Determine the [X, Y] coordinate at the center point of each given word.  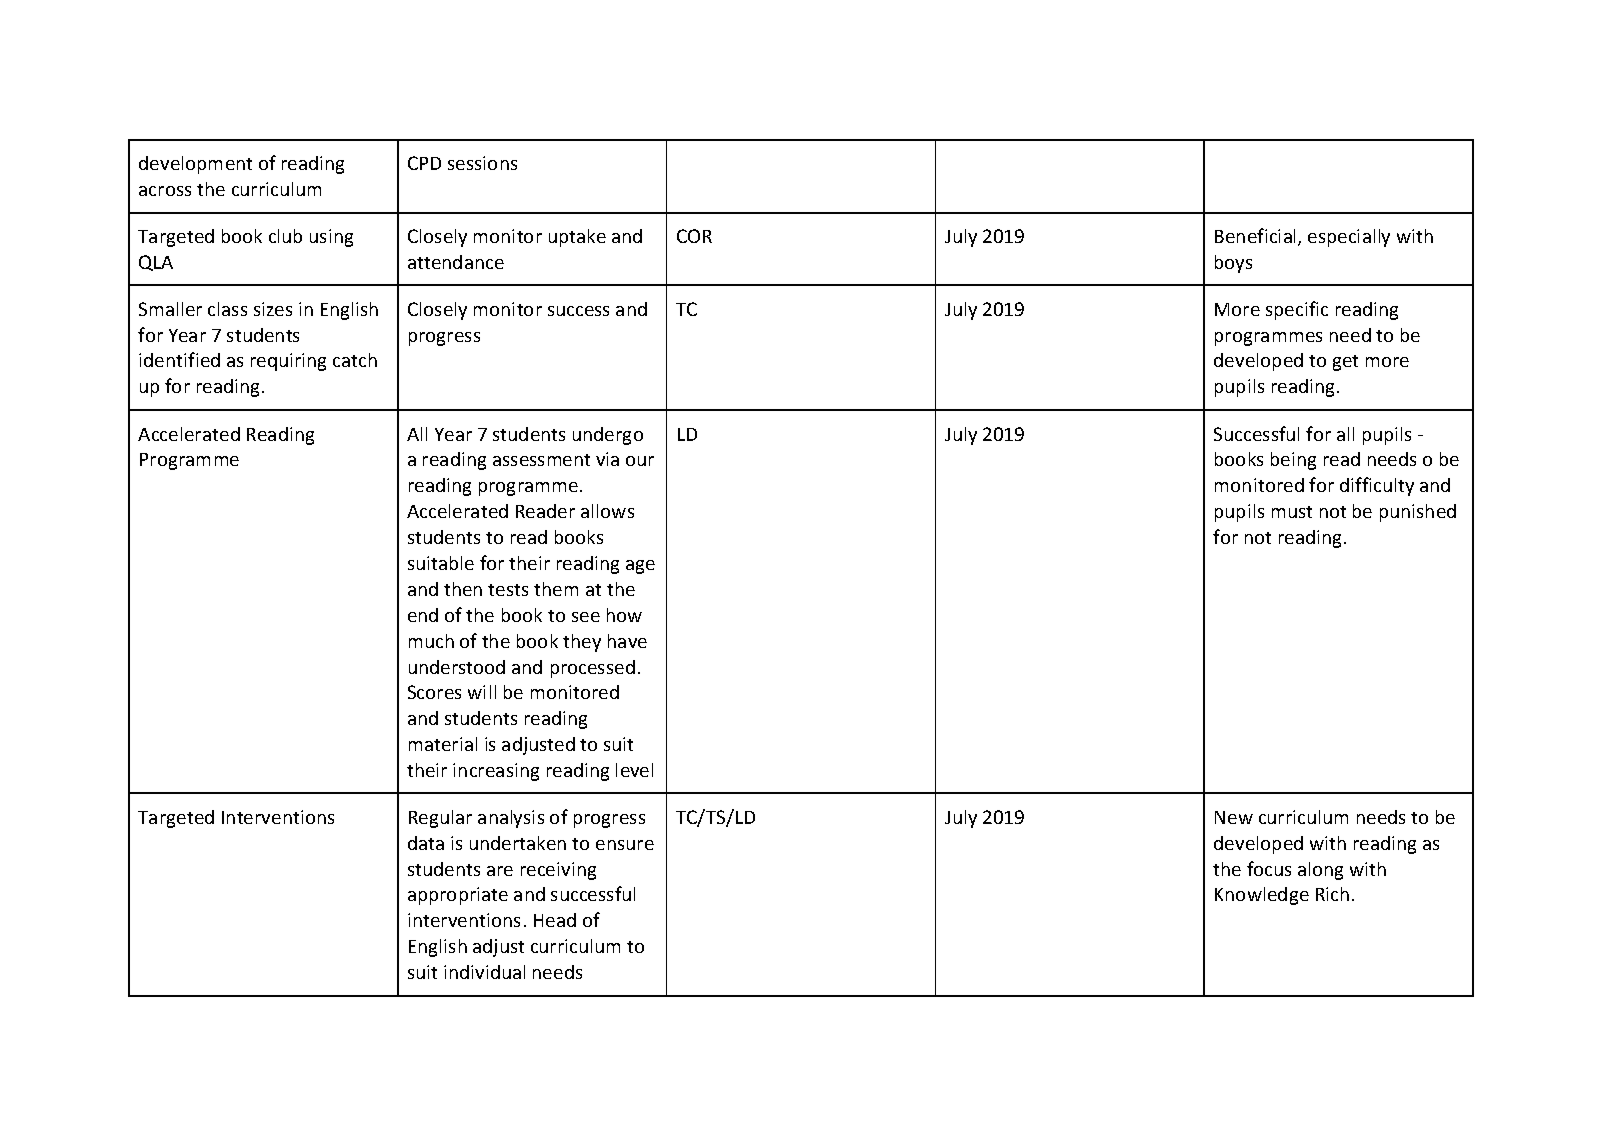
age [640, 567]
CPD [424, 163]
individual [484, 972]
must [1292, 512]
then [463, 589]
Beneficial [1257, 237]
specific [1297, 310]
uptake [577, 238]
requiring [288, 362]
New [1234, 817]
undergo [608, 436]
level [634, 770]
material [443, 744]
